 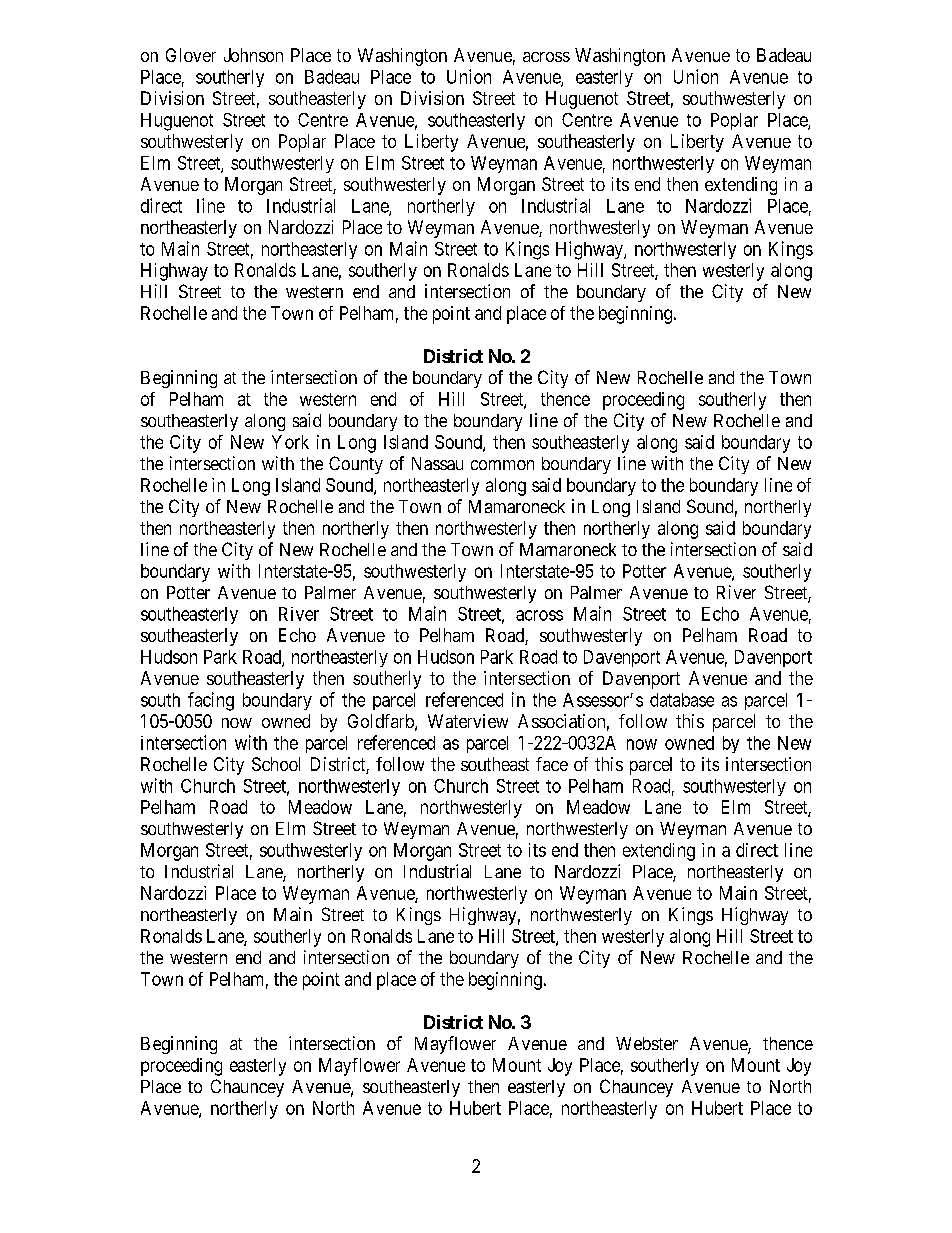 I want to click on common, so click(x=502, y=465).
